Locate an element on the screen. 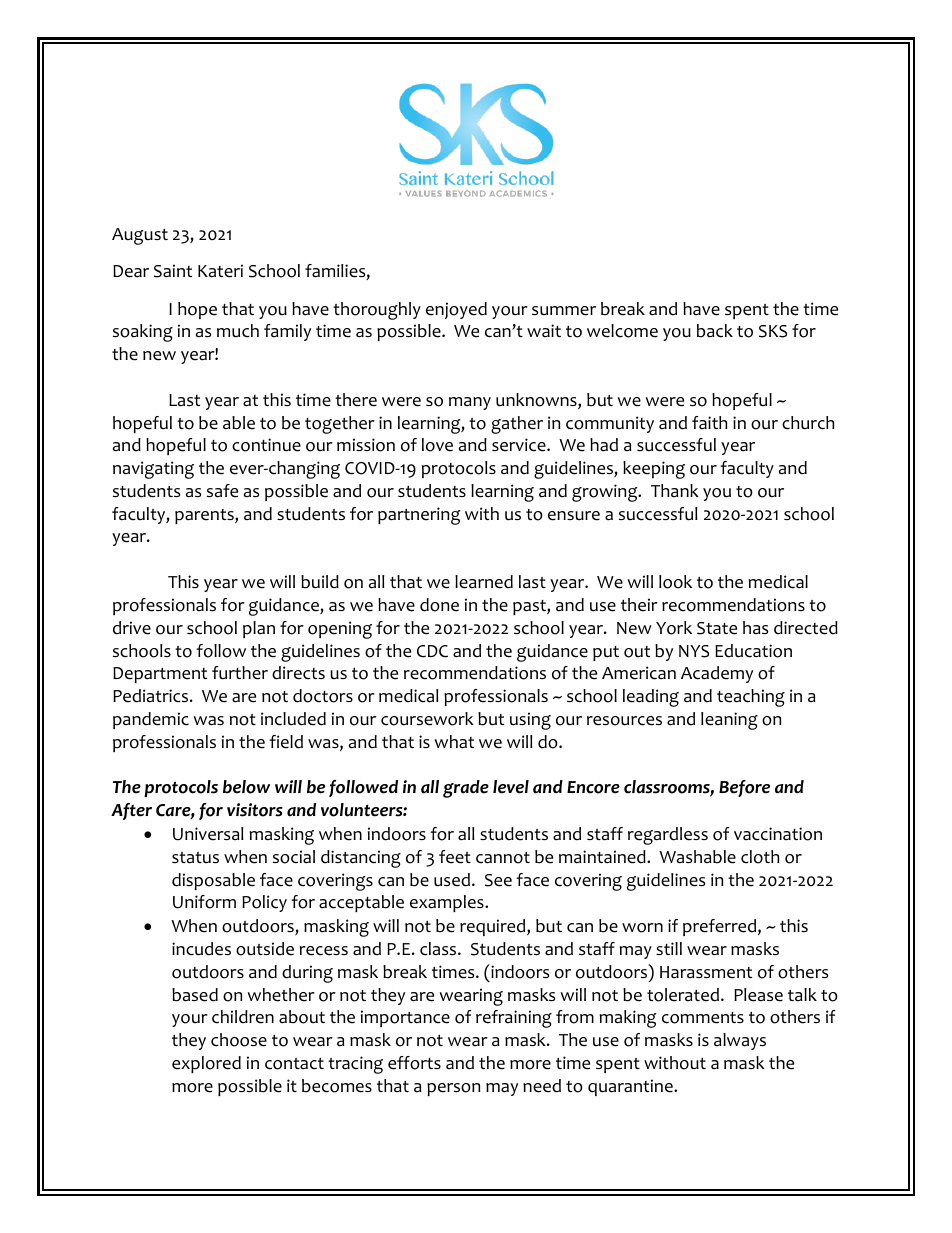 The width and height of the screenshot is (952, 1233). enjoyed is located at coordinates (456, 310).
